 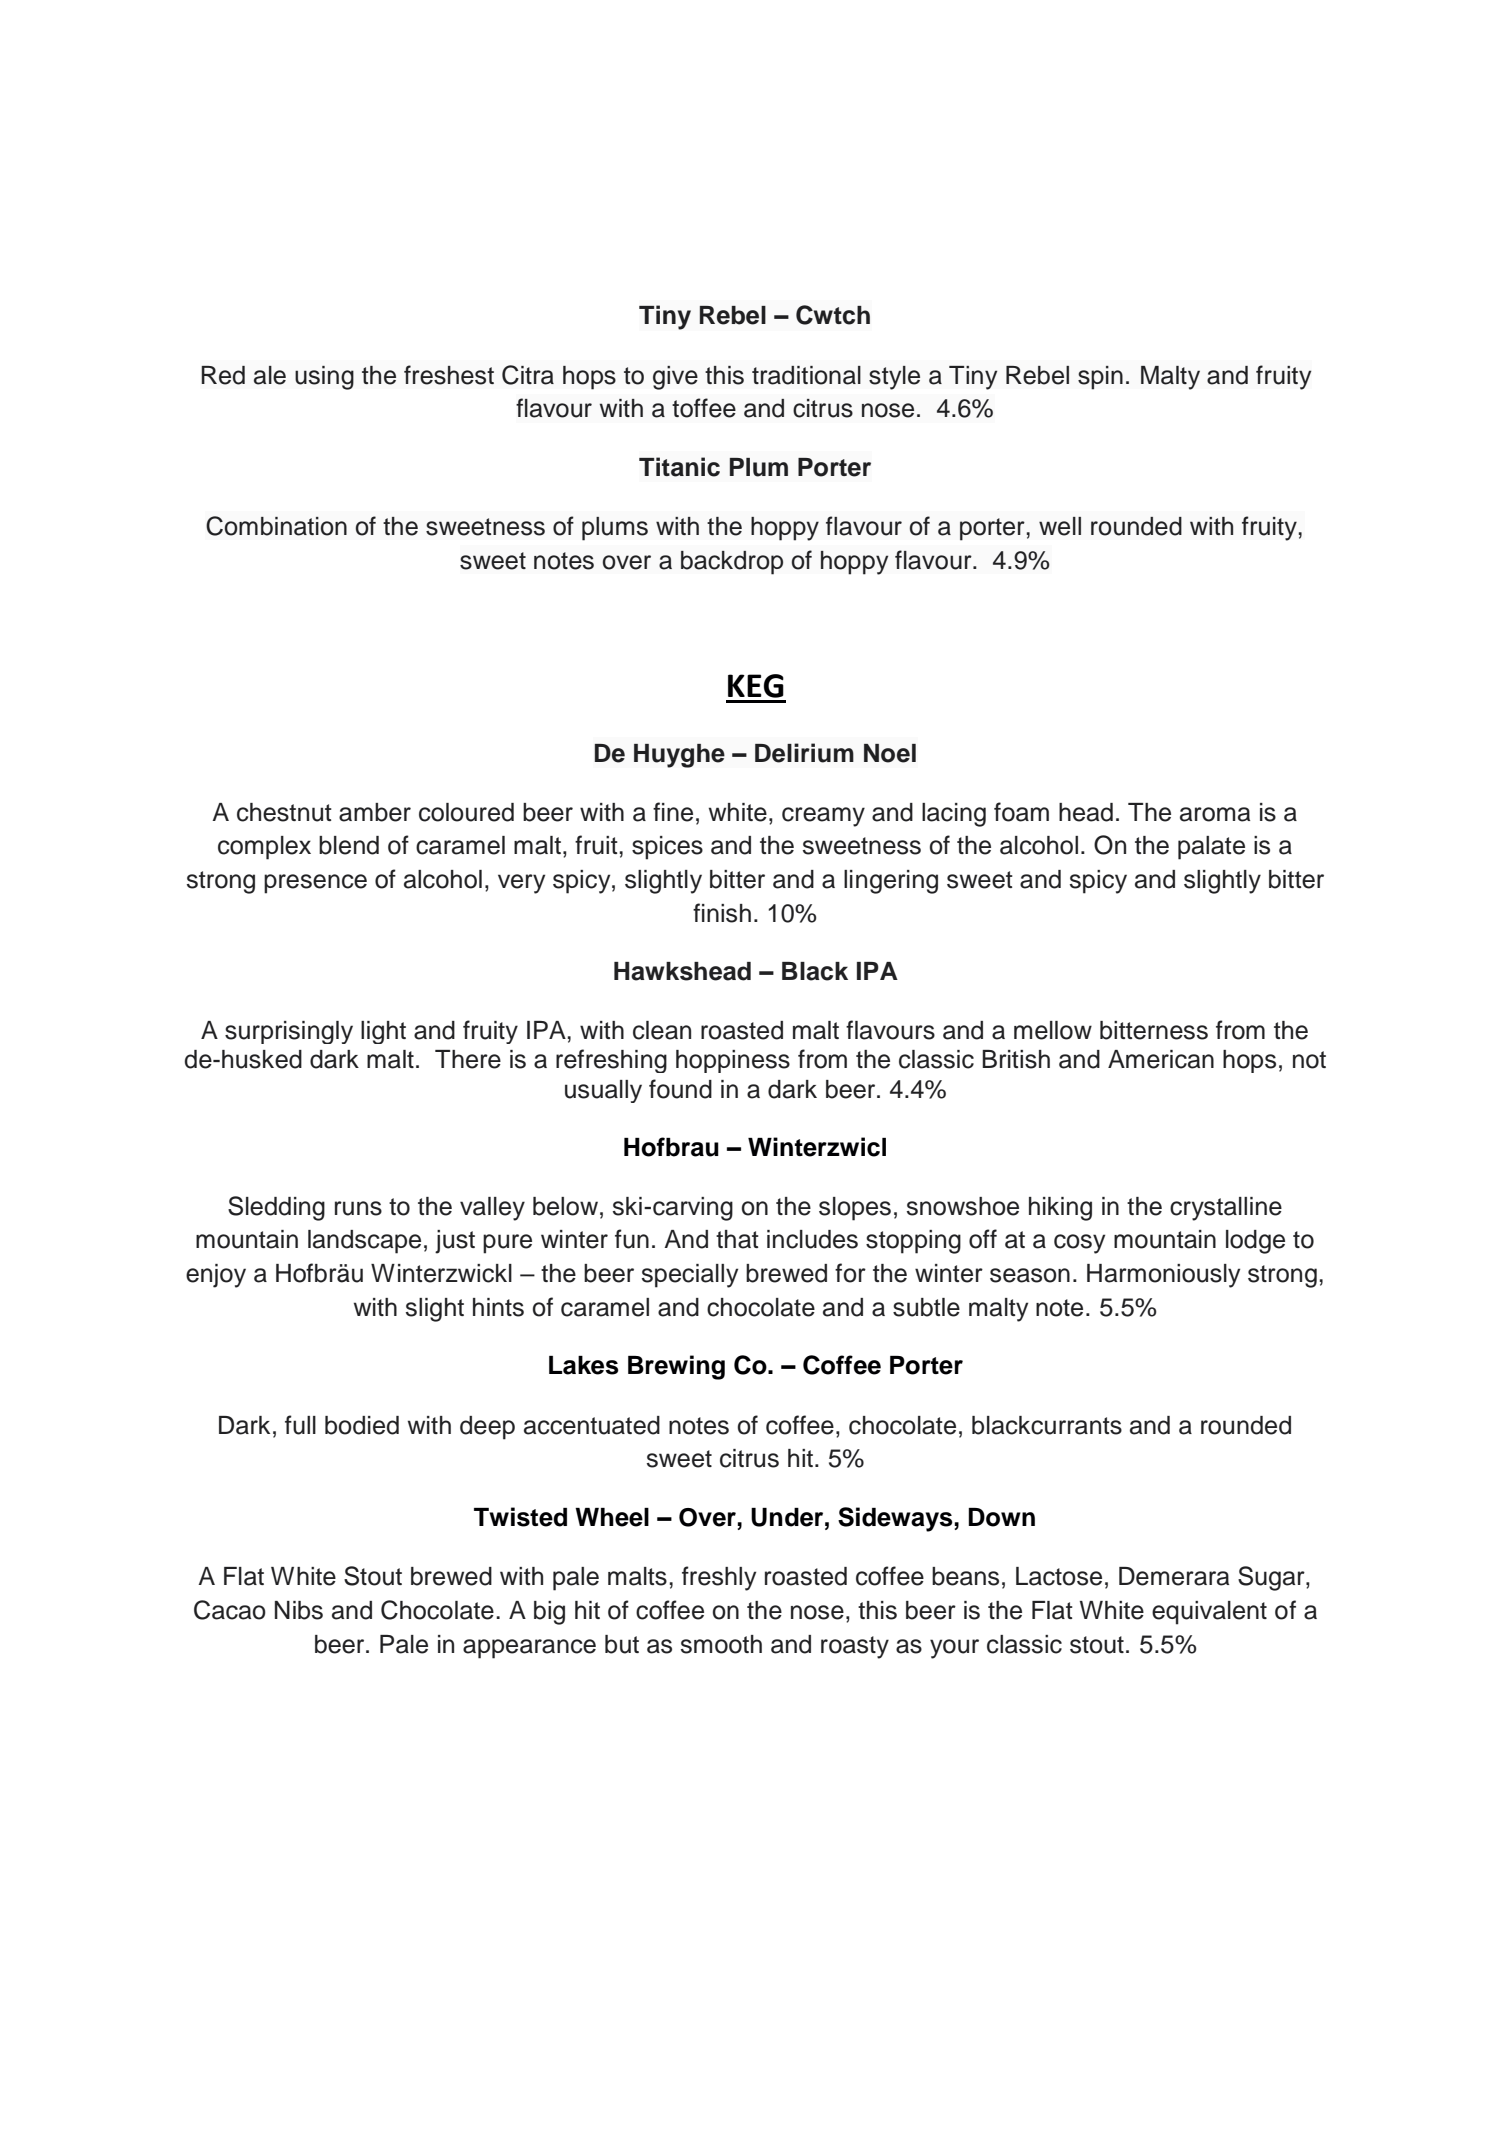 I want to click on traditional, so click(x=806, y=375).
